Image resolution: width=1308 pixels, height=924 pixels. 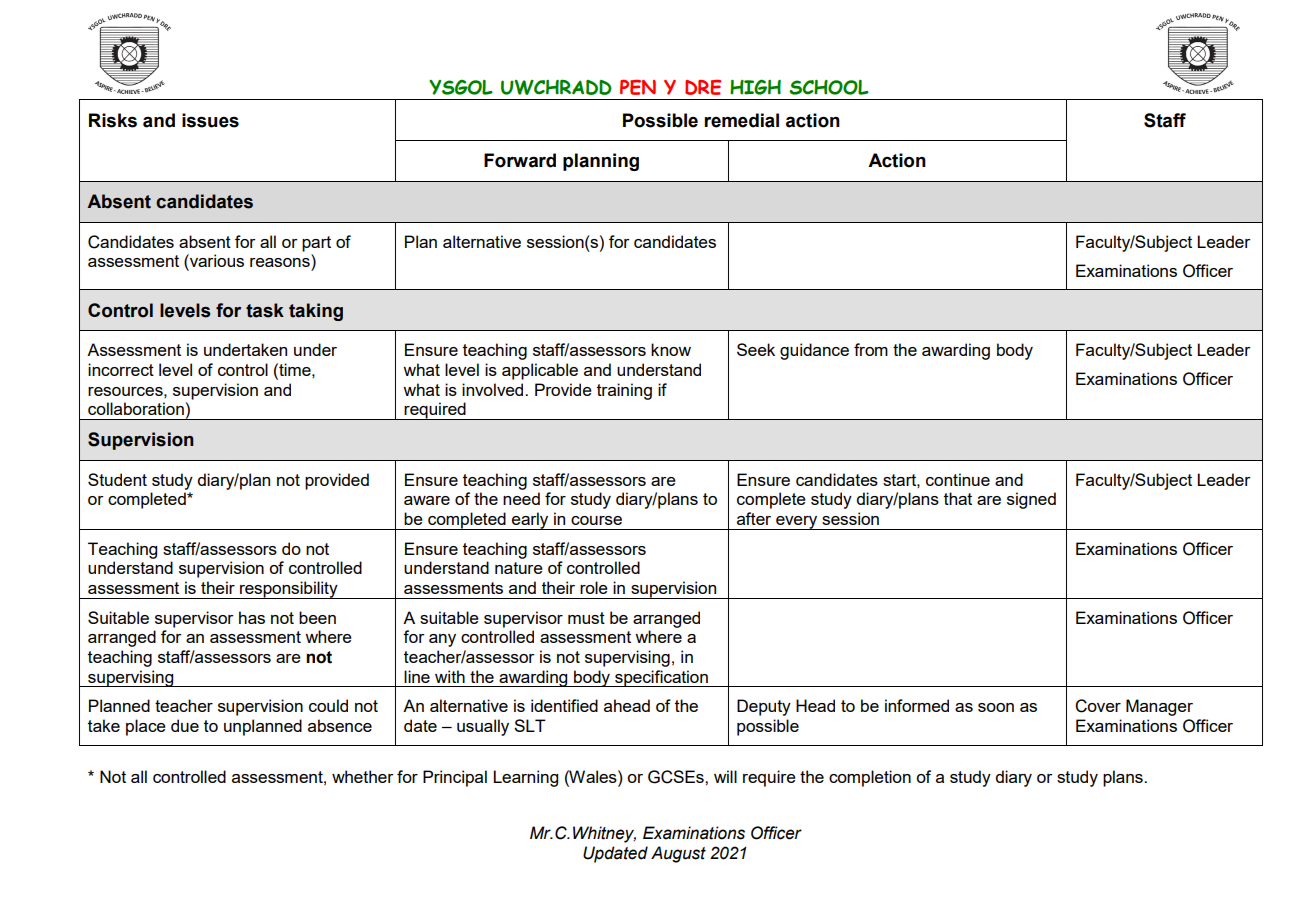 What do you see at coordinates (958, 479) in the screenshot?
I see `continue` at bounding box center [958, 479].
